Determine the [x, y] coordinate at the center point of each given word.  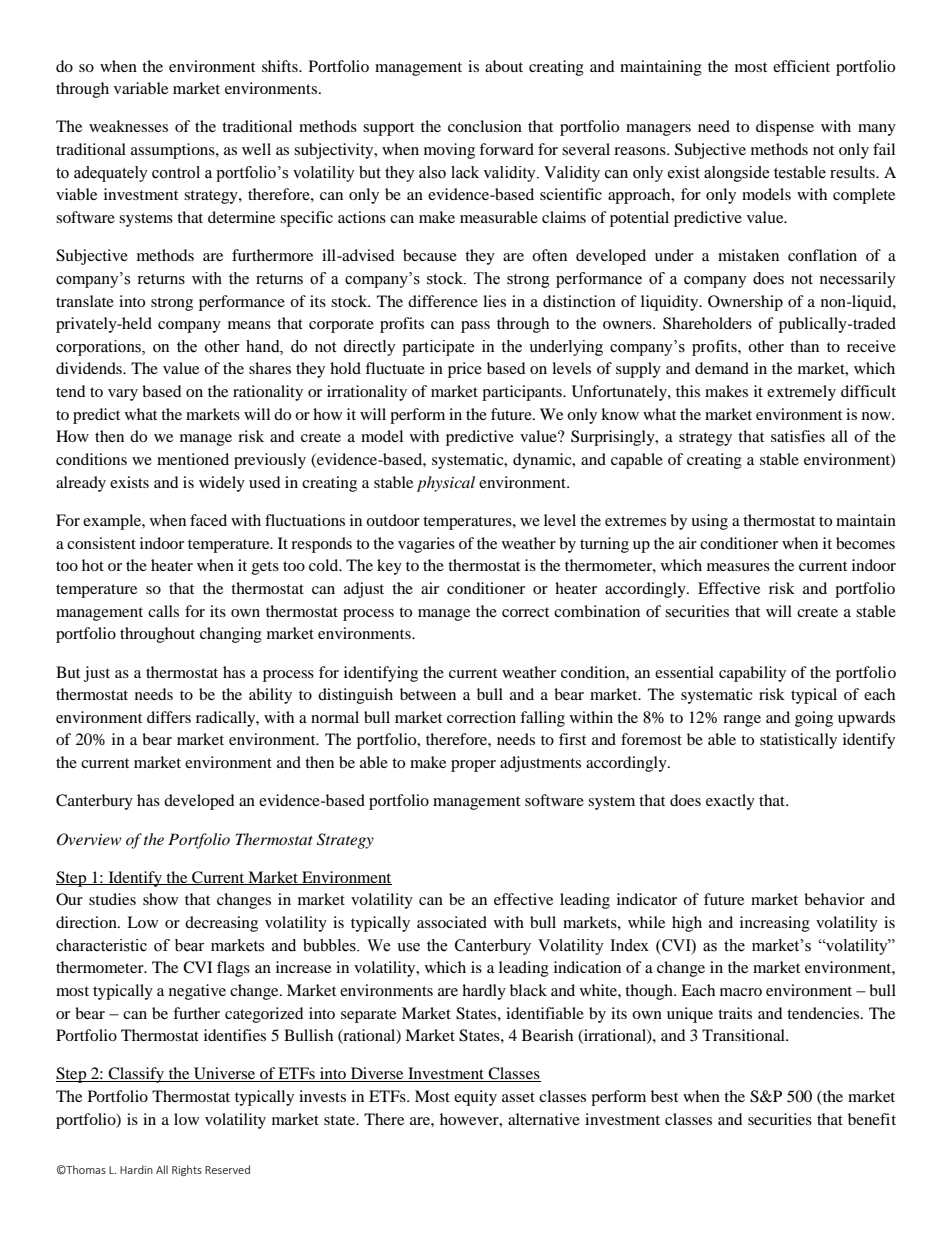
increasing [775, 924]
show [160, 899]
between [428, 694]
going [814, 719]
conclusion [485, 126]
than [804, 346]
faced [208, 520]
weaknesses [128, 126]
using [709, 522]
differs [169, 717]
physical [446, 484]
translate [85, 301]
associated [452, 922]
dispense [785, 128]
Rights [187, 1170]
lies [494, 301]
